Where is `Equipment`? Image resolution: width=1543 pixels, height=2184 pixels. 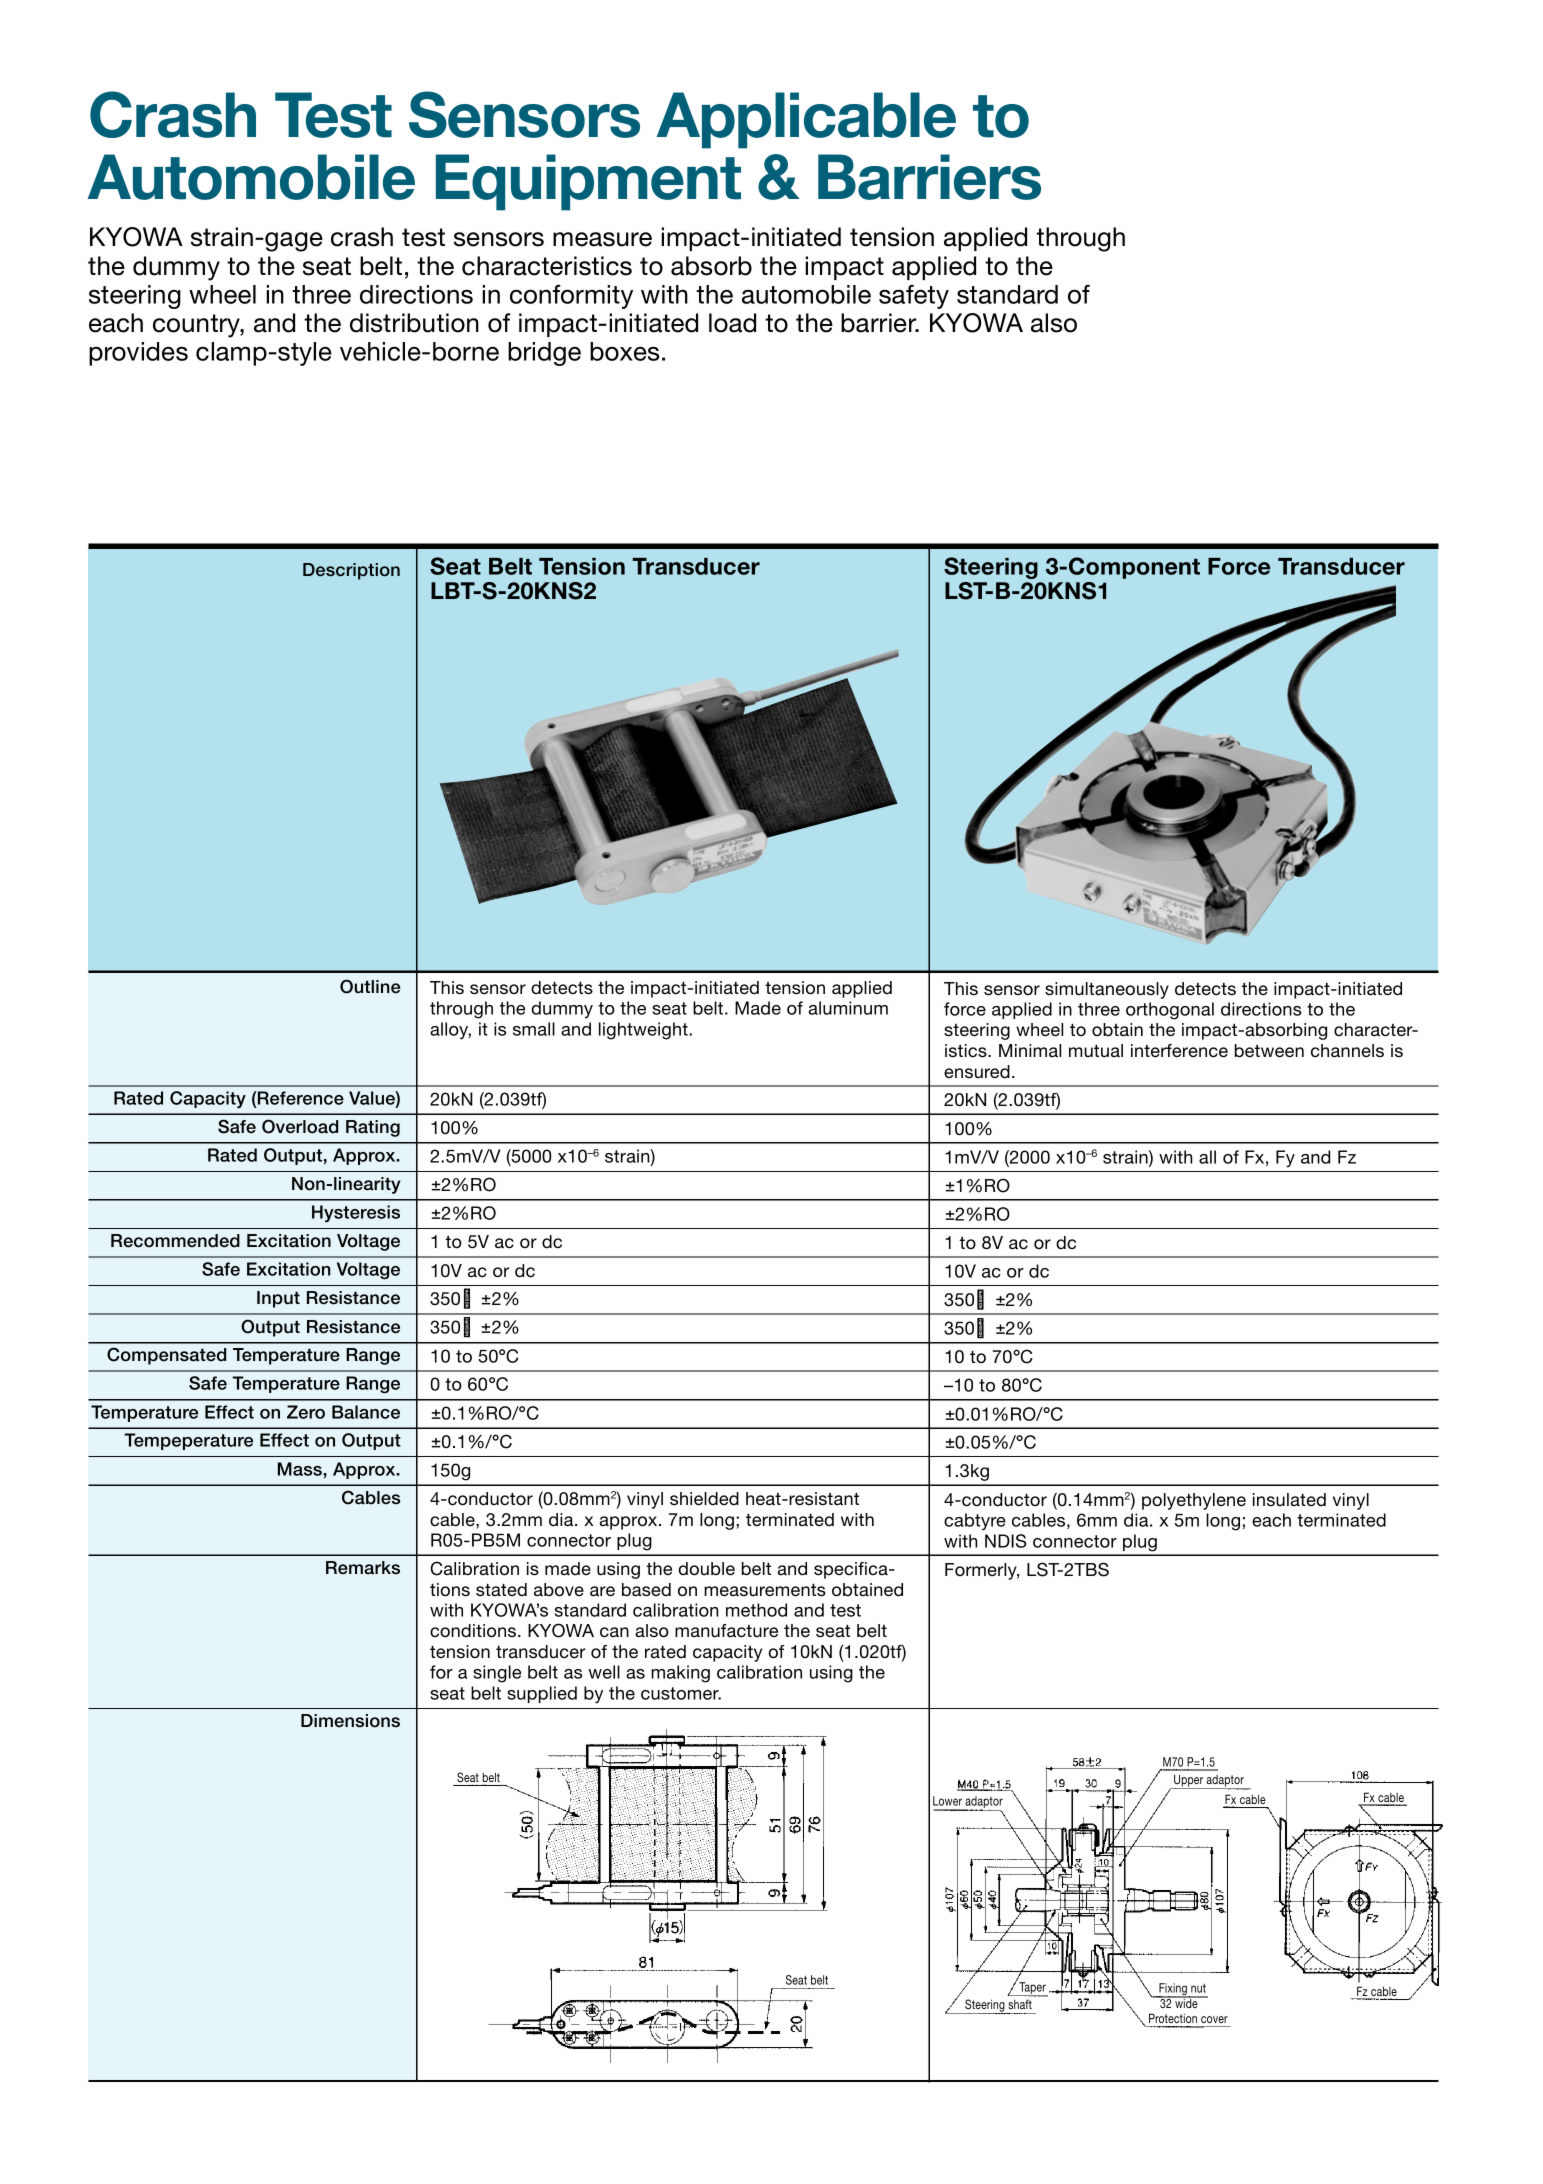 Equipment is located at coordinates (588, 182).
